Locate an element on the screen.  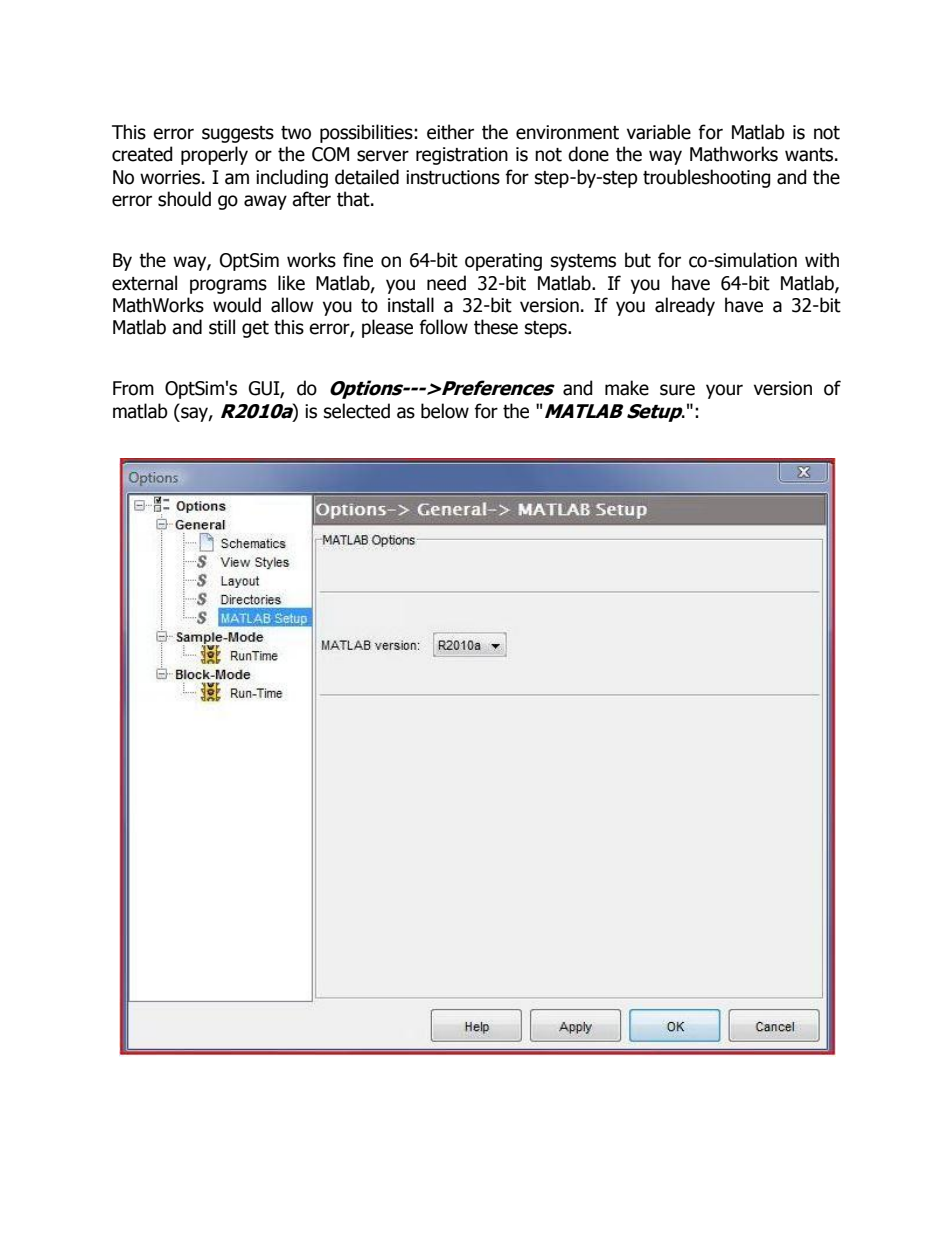
suggests is located at coordinates (238, 134).
